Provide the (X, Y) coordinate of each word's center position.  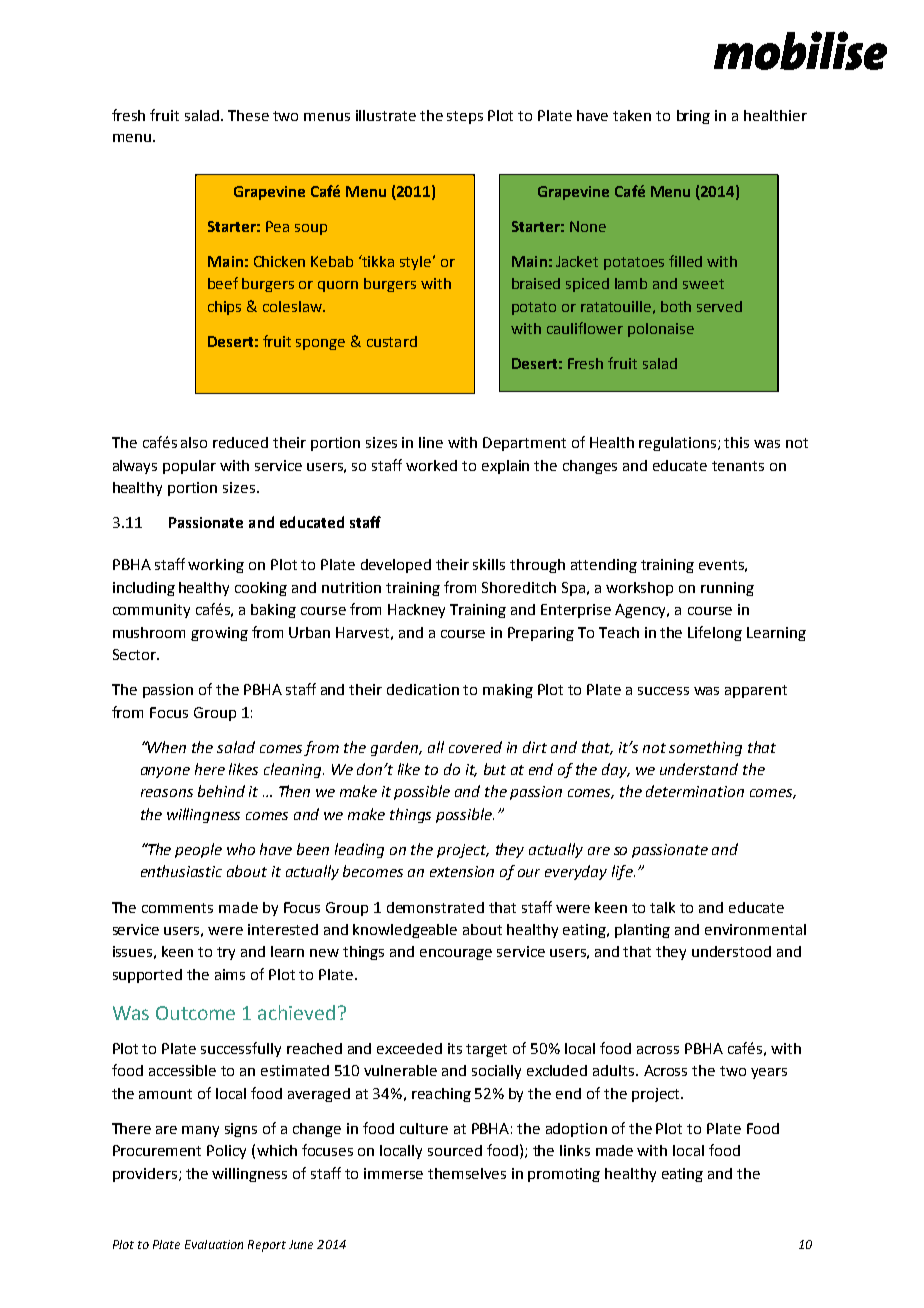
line (431, 442)
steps (465, 117)
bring (693, 117)
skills (489, 564)
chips (224, 308)
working (216, 566)
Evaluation (214, 1244)
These (248, 115)
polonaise (661, 330)
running (727, 589)
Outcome (195, 1013)
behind (221, 791)
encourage (456, 954)
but (495, 769)
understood (731, 951)
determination (695, 791)
